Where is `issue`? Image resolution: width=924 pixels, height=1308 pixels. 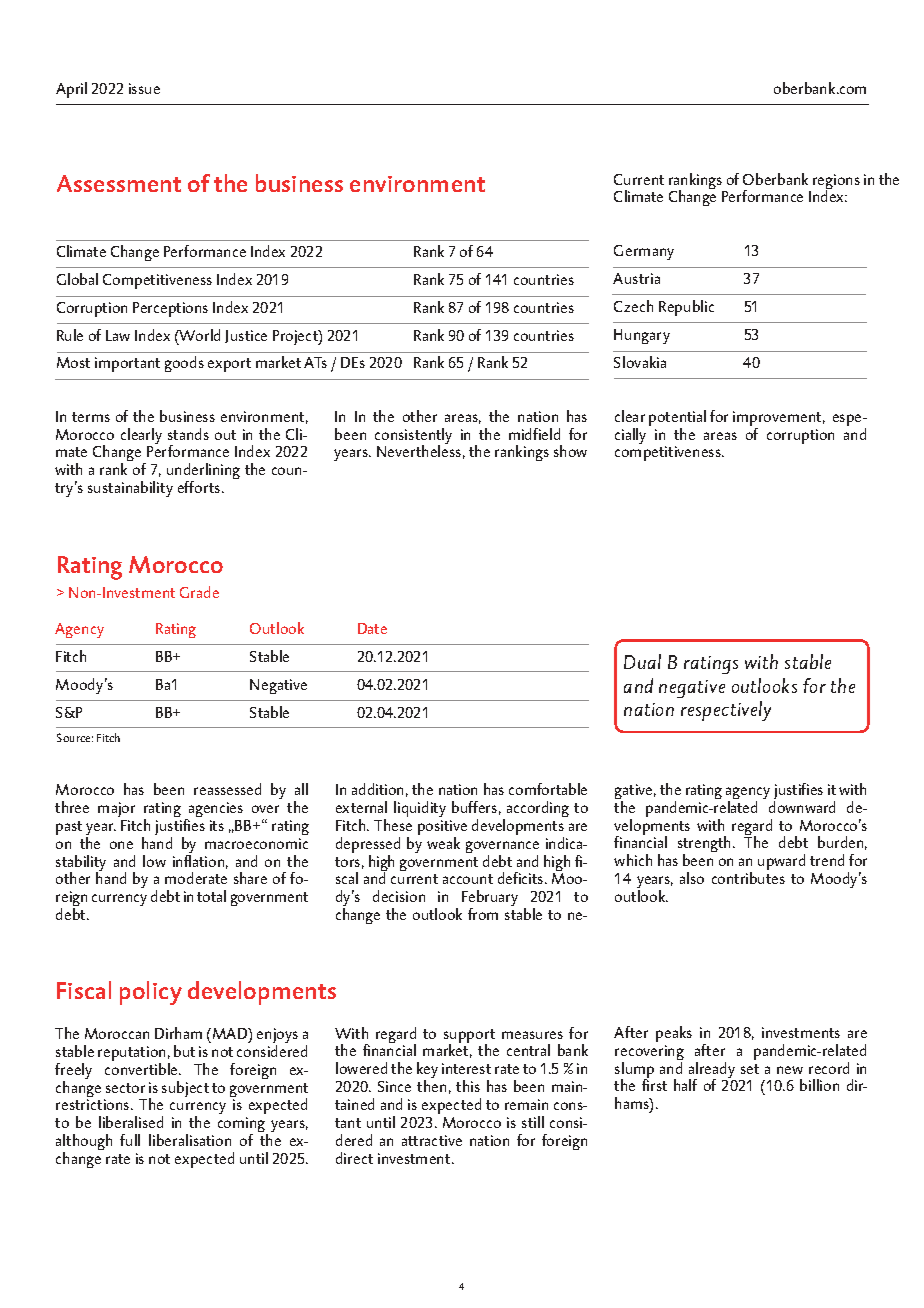
issue is located at coordinates (144, 88).
